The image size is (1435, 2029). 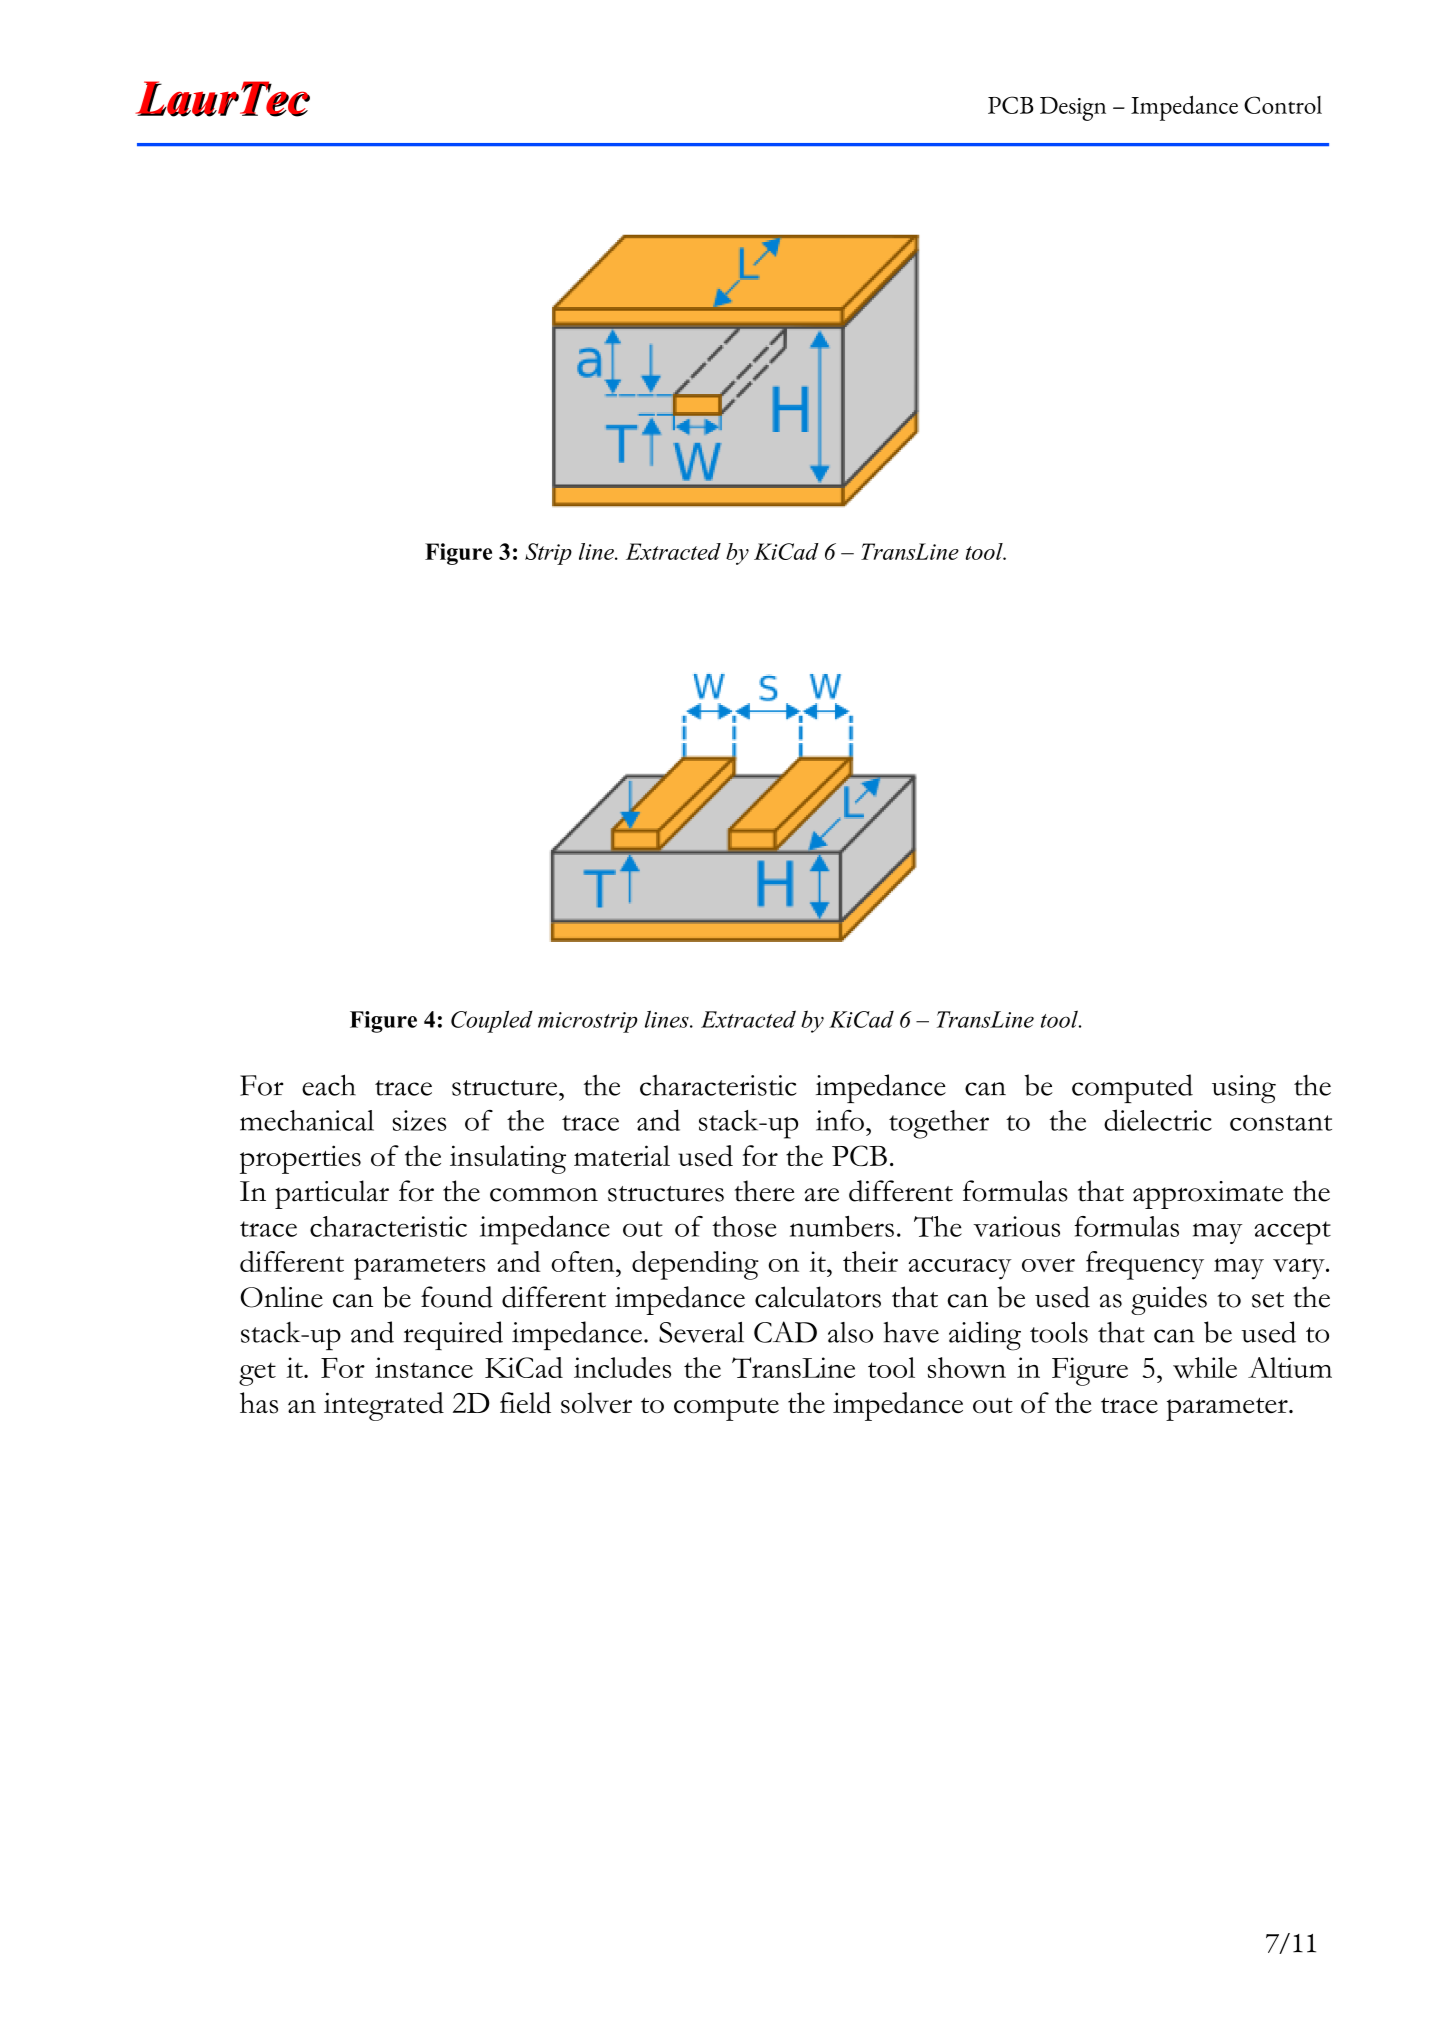 What do you see at coordinates (492, 1021) in the page?
I see `Coupled` at bounding box center [492, 1021].
